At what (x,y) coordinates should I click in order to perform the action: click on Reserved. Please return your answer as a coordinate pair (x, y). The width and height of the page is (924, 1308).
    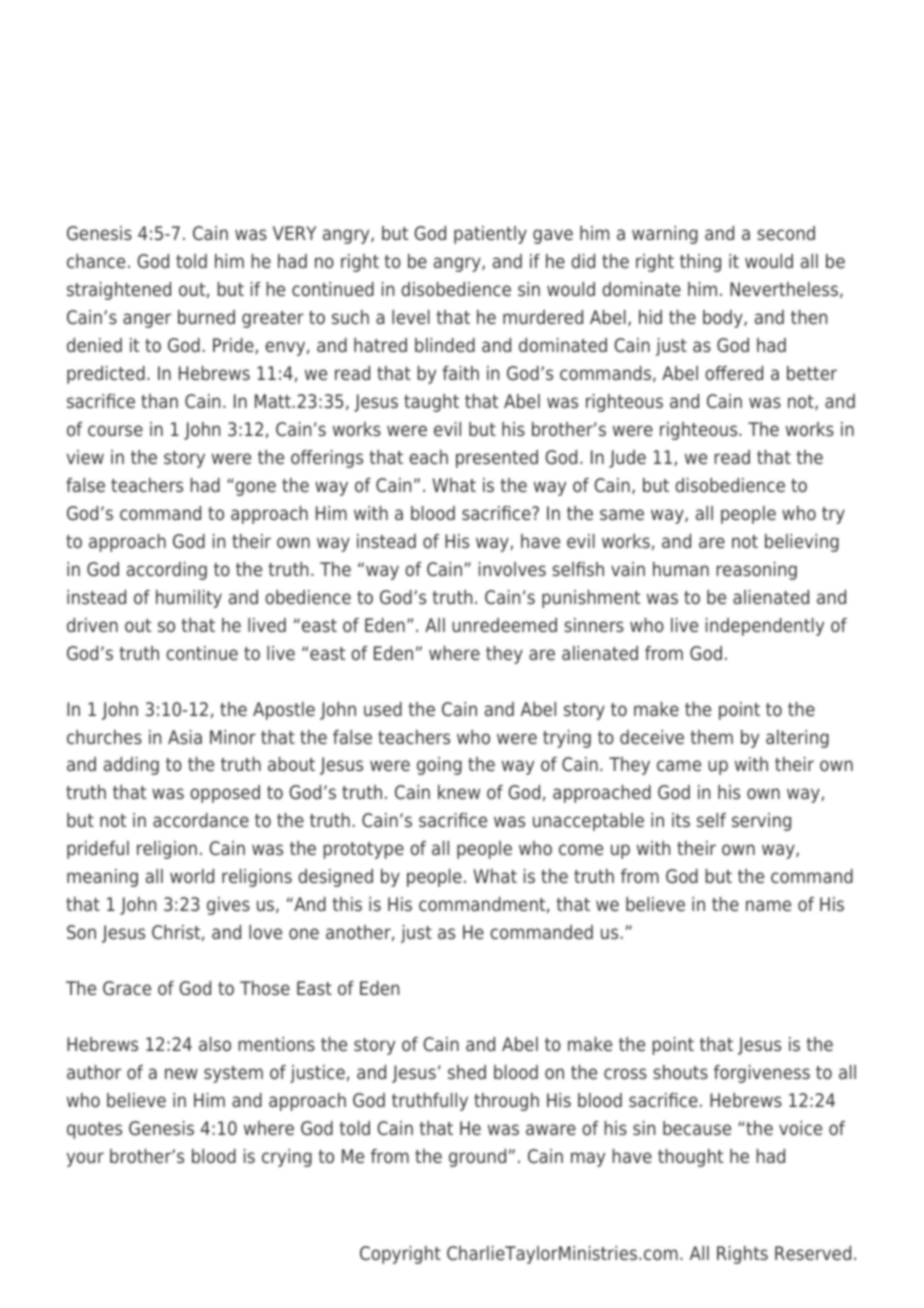
    Looking at the image, I should click on (813, 1253).
